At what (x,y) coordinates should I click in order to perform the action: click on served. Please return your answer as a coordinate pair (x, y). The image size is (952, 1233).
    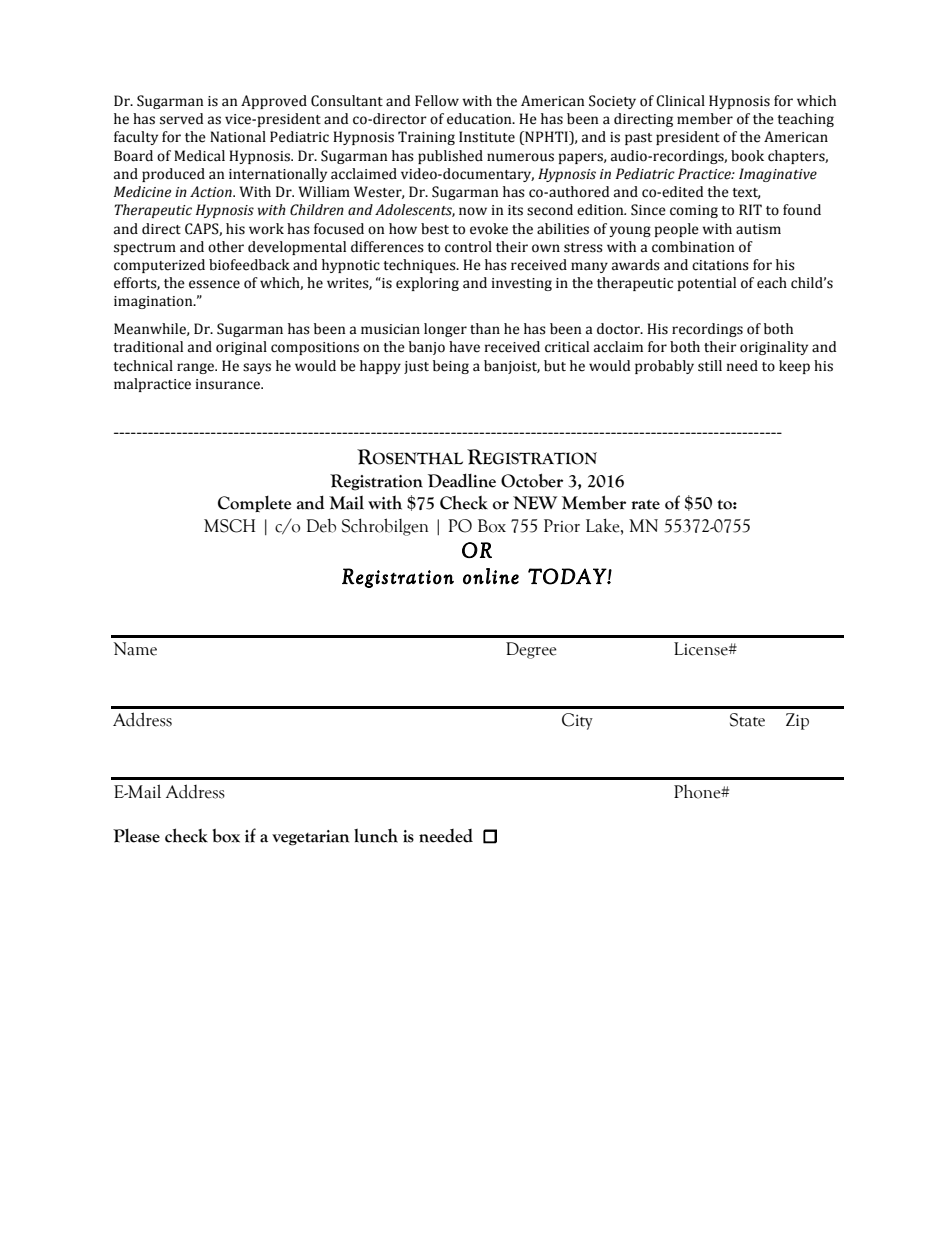
    Looking at the image, I should click on (181, 119).
